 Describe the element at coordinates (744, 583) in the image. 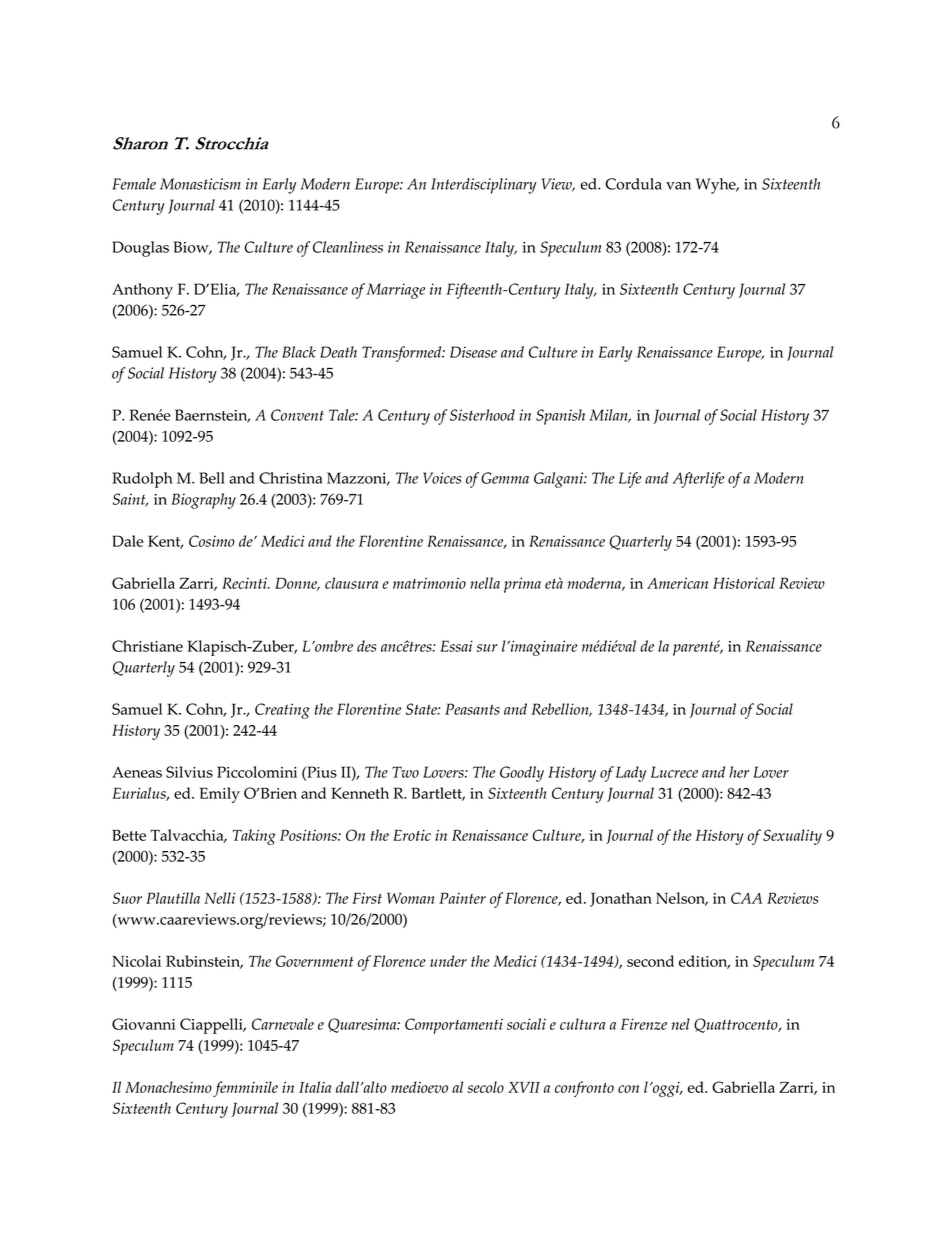

I see `Historical` at that location.
